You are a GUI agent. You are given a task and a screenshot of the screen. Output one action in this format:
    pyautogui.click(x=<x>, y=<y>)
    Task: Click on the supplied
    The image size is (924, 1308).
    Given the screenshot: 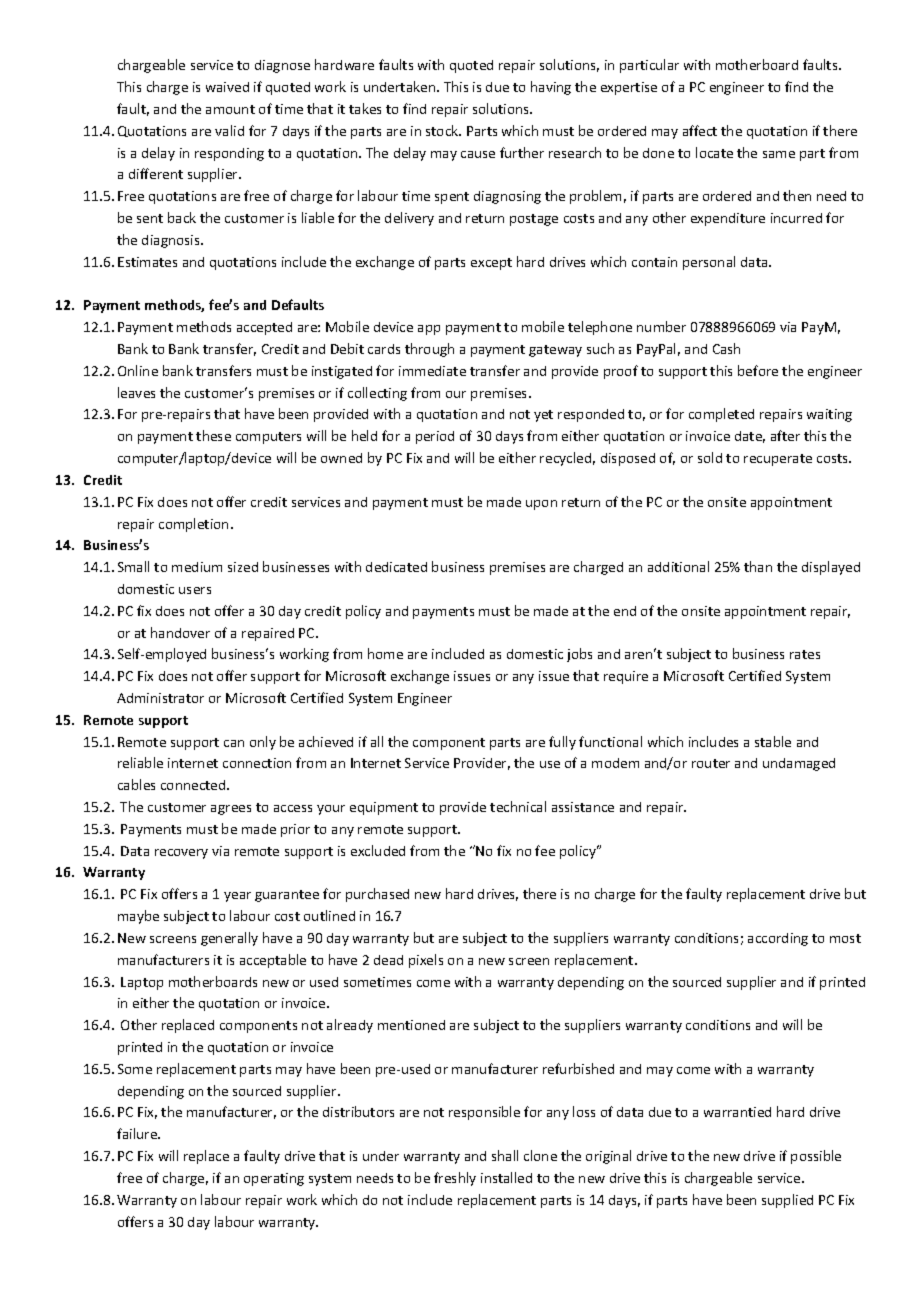 What is the action you would take?
    pyautogui.click(x=787, y=1201)
